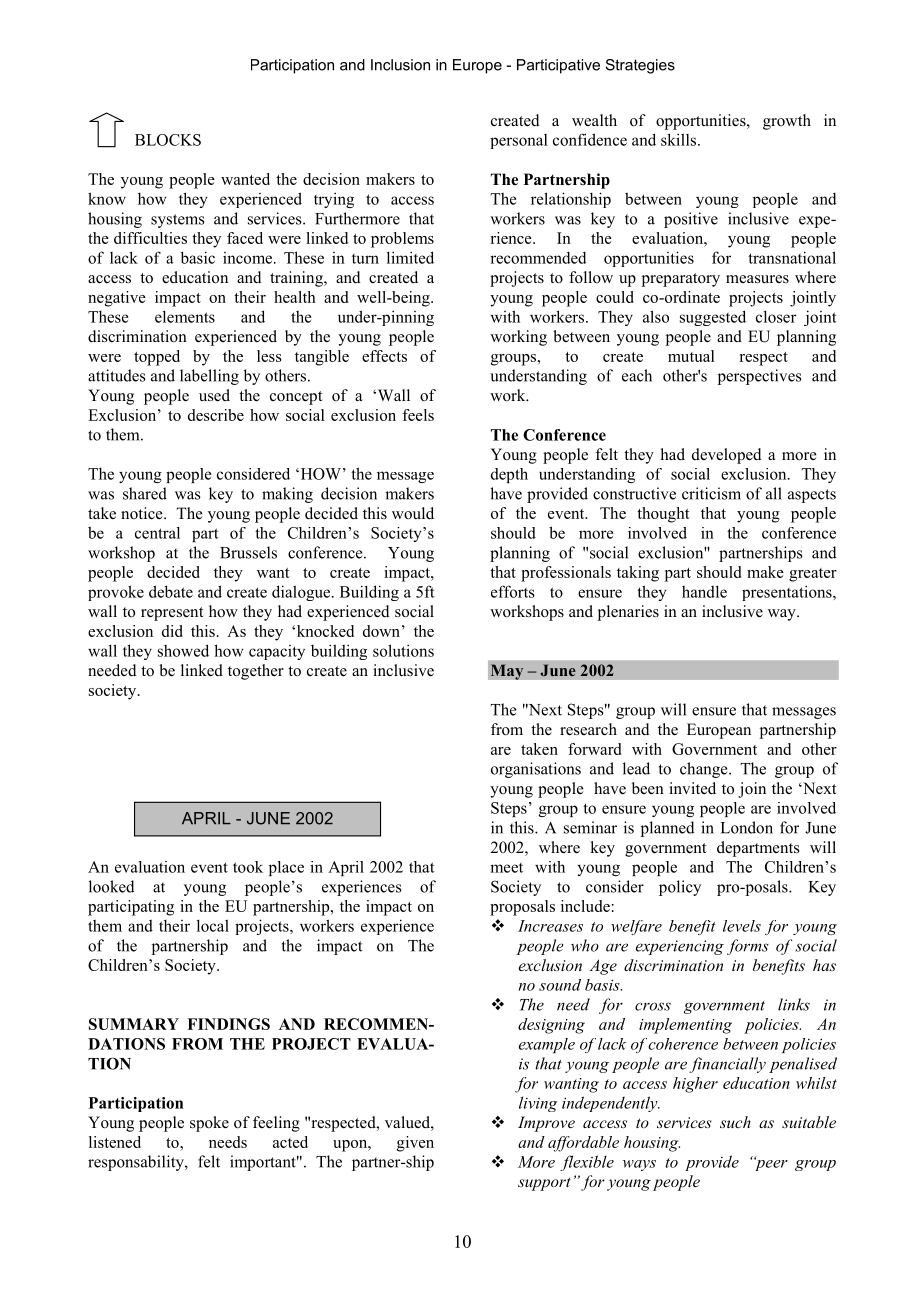  Describe the element at coordinates (519, 141) in the document. I see `personal` at that location.
